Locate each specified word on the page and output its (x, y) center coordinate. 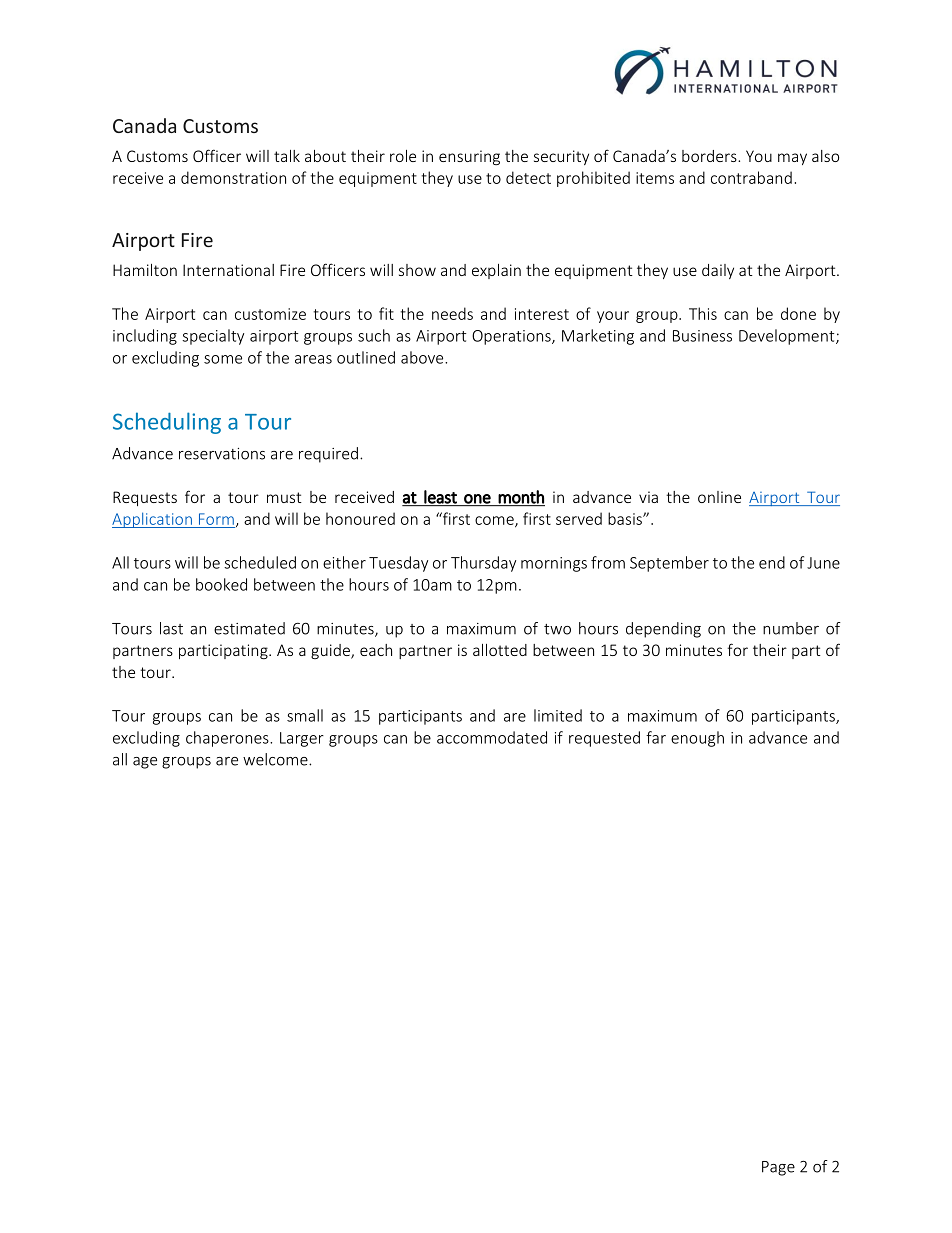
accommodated (492, 737)
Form (216, 519)
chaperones (228, 739)
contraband (751, 177)
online (719, 497)
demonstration (233, 177)
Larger (302, 739)
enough (697, 739)
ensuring (469, 157)
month (521, 498)
